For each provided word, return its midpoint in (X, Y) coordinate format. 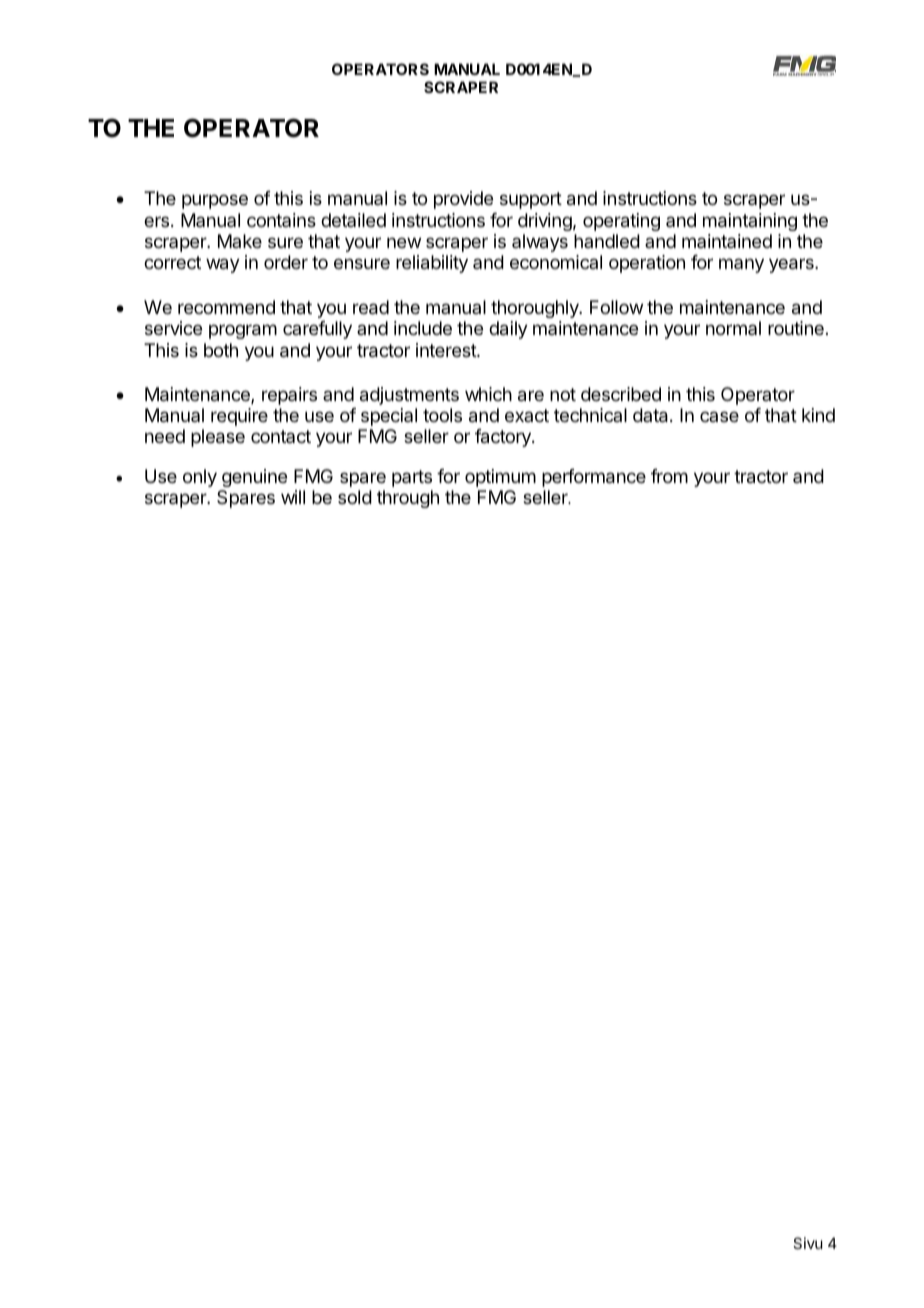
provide (463, 200)
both (221, 350)
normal (733, 328)
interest (447, 350)
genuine (254, 478)
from (669, 476)
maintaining (750, 222)
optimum (500, 478)
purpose (215, 201)
